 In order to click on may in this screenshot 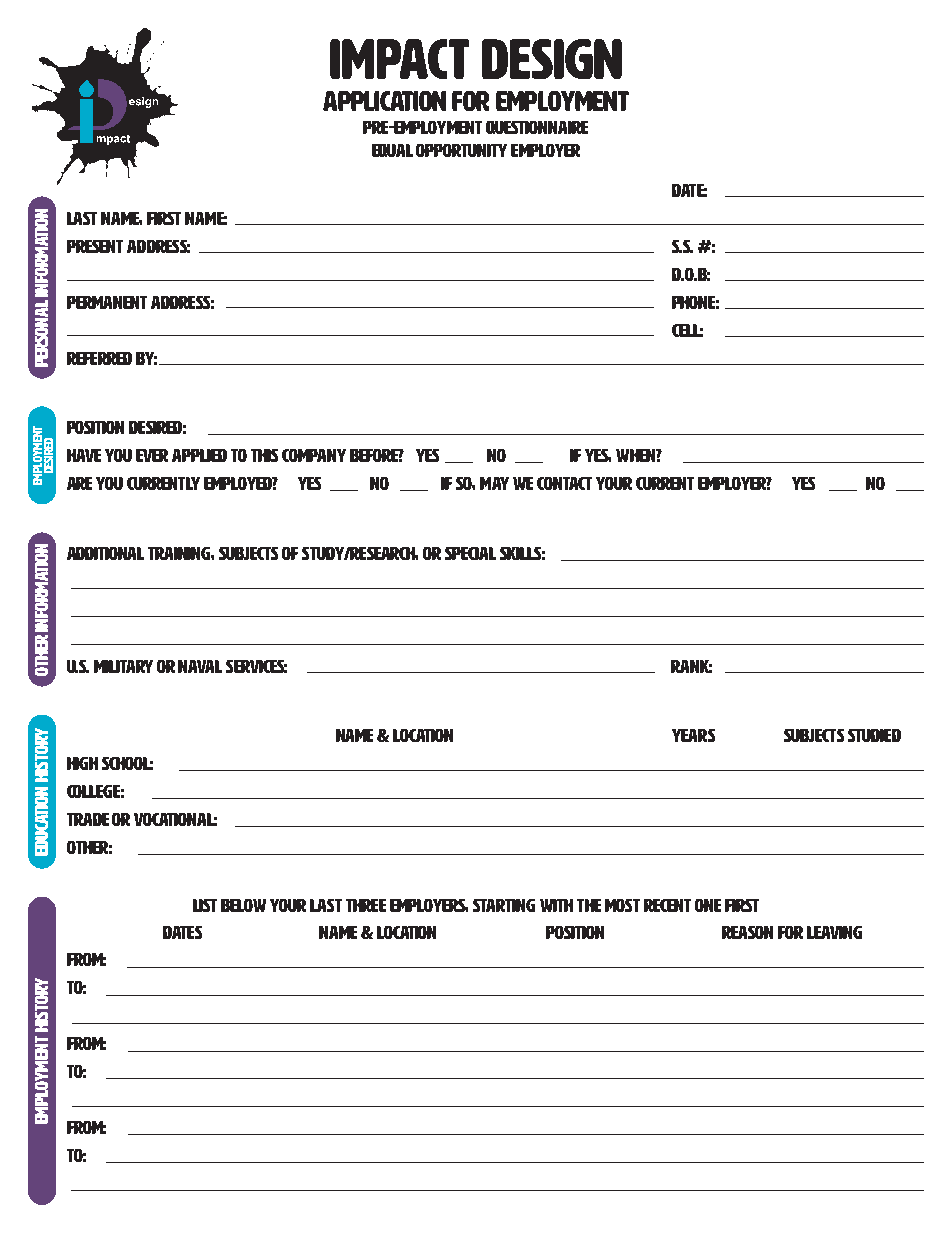, I will do `click(494, 483)`.
